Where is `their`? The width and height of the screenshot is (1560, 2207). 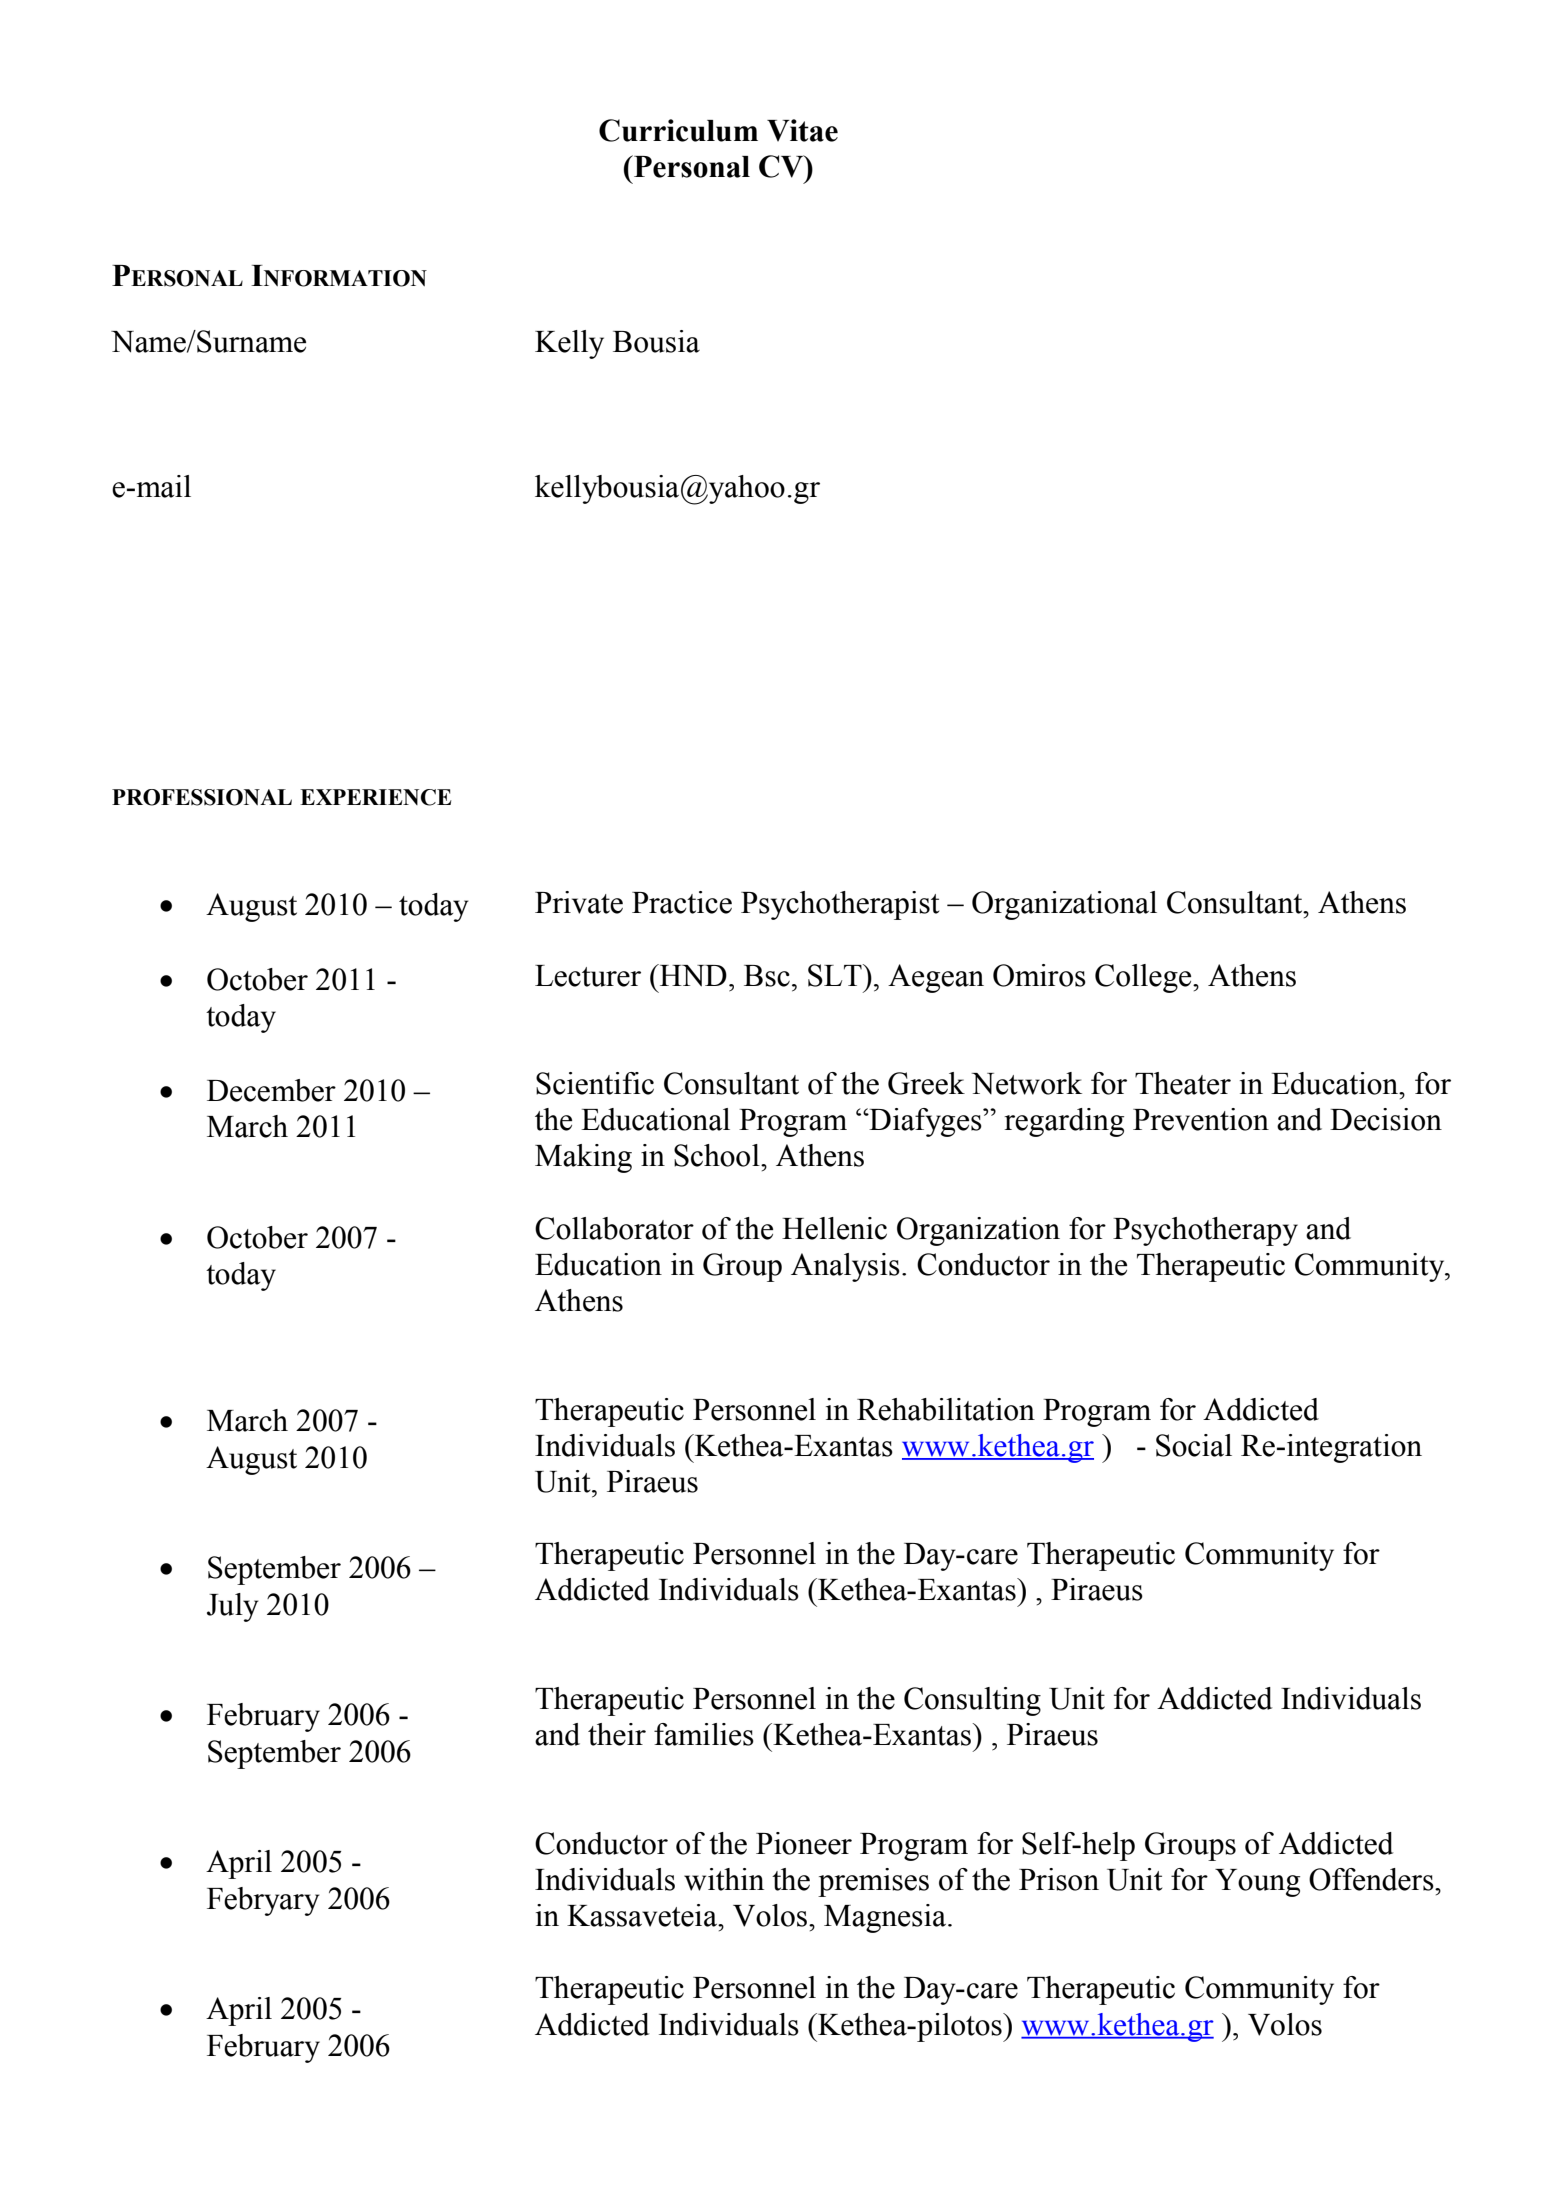 their is located at coordinates (617, 1734).
